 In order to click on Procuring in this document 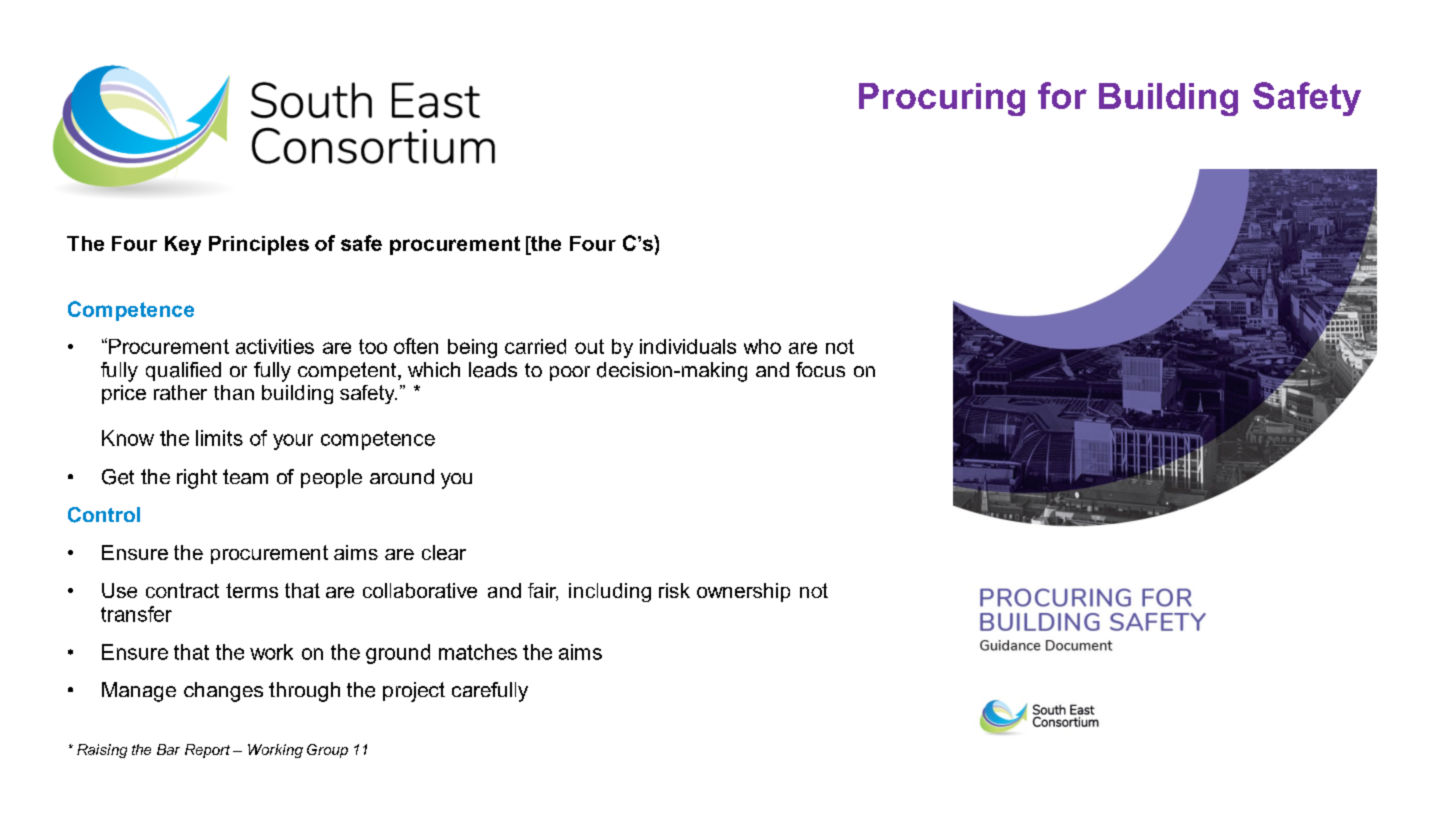, I will do `click(942, 99)`.
